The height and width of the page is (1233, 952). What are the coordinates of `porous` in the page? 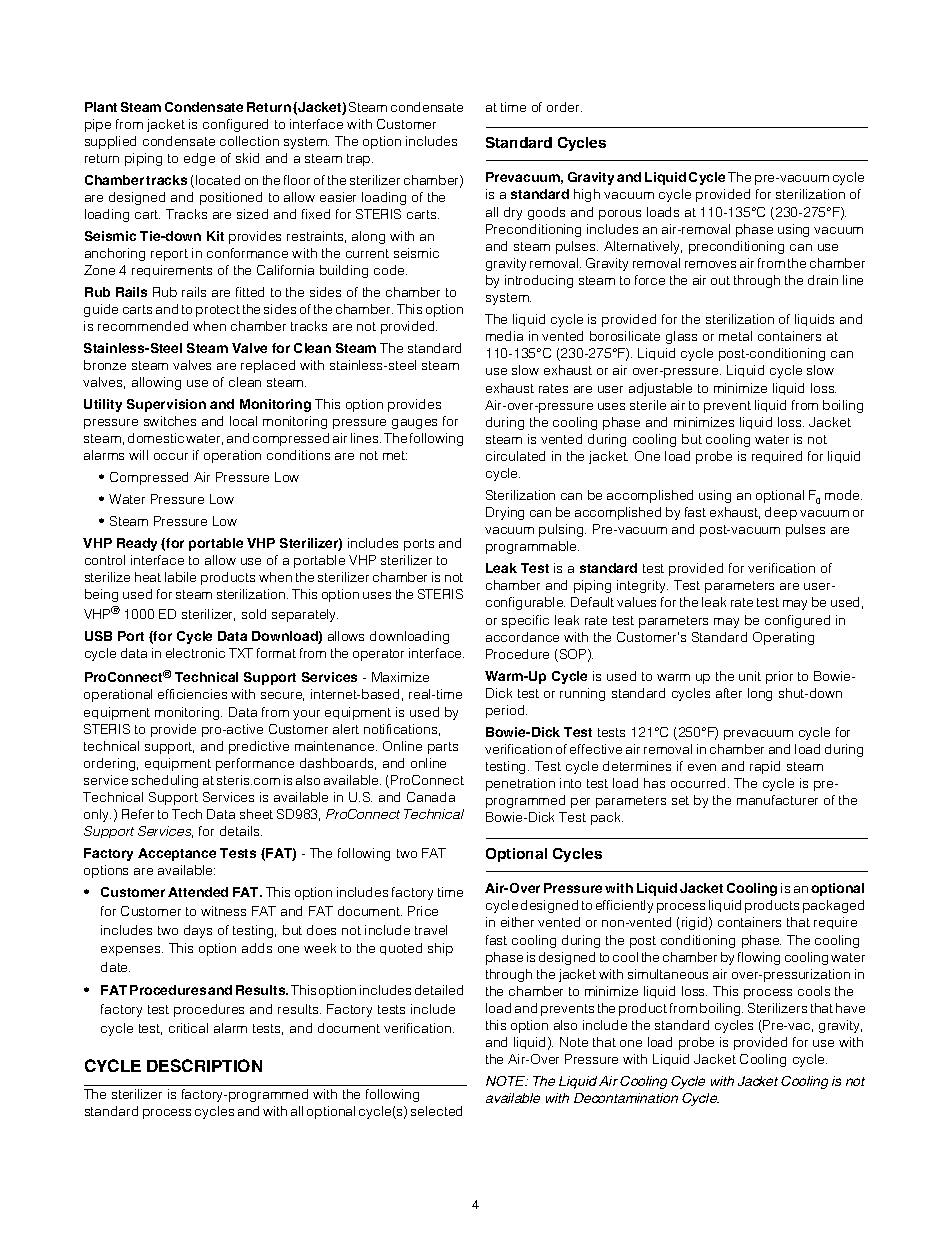 It's located at (620, 215).
